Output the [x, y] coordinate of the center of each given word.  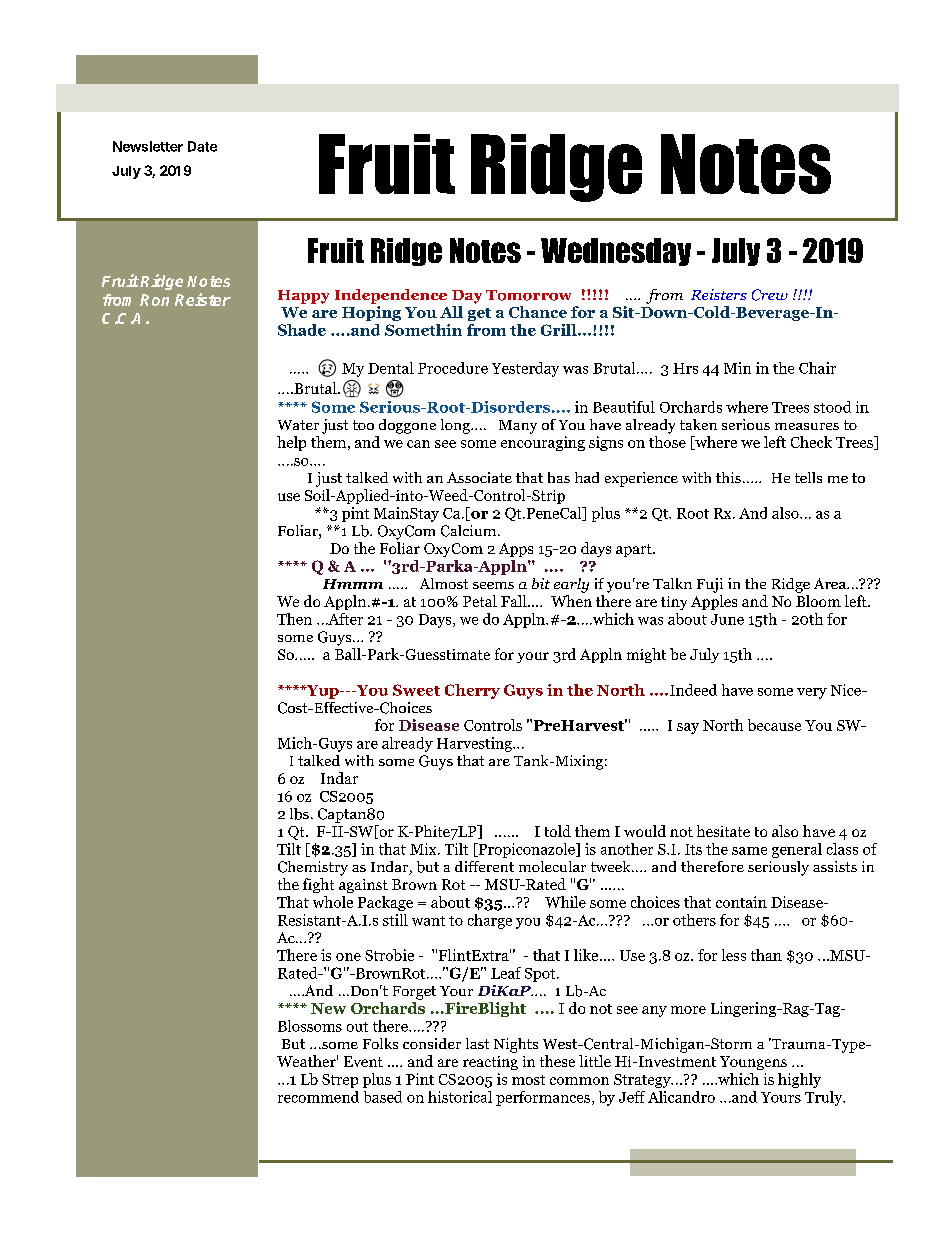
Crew [770, 295]
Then [294, 619]
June [727, 619]
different [484, 866]
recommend [318, 1097]
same [749, 851]
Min [737, 368]
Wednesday [616, 252]
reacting [490, 1063]
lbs [299, 814]
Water [298, 425]
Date [202, 146]
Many [518, 427]
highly [799, 1080]
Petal [480, 601]
